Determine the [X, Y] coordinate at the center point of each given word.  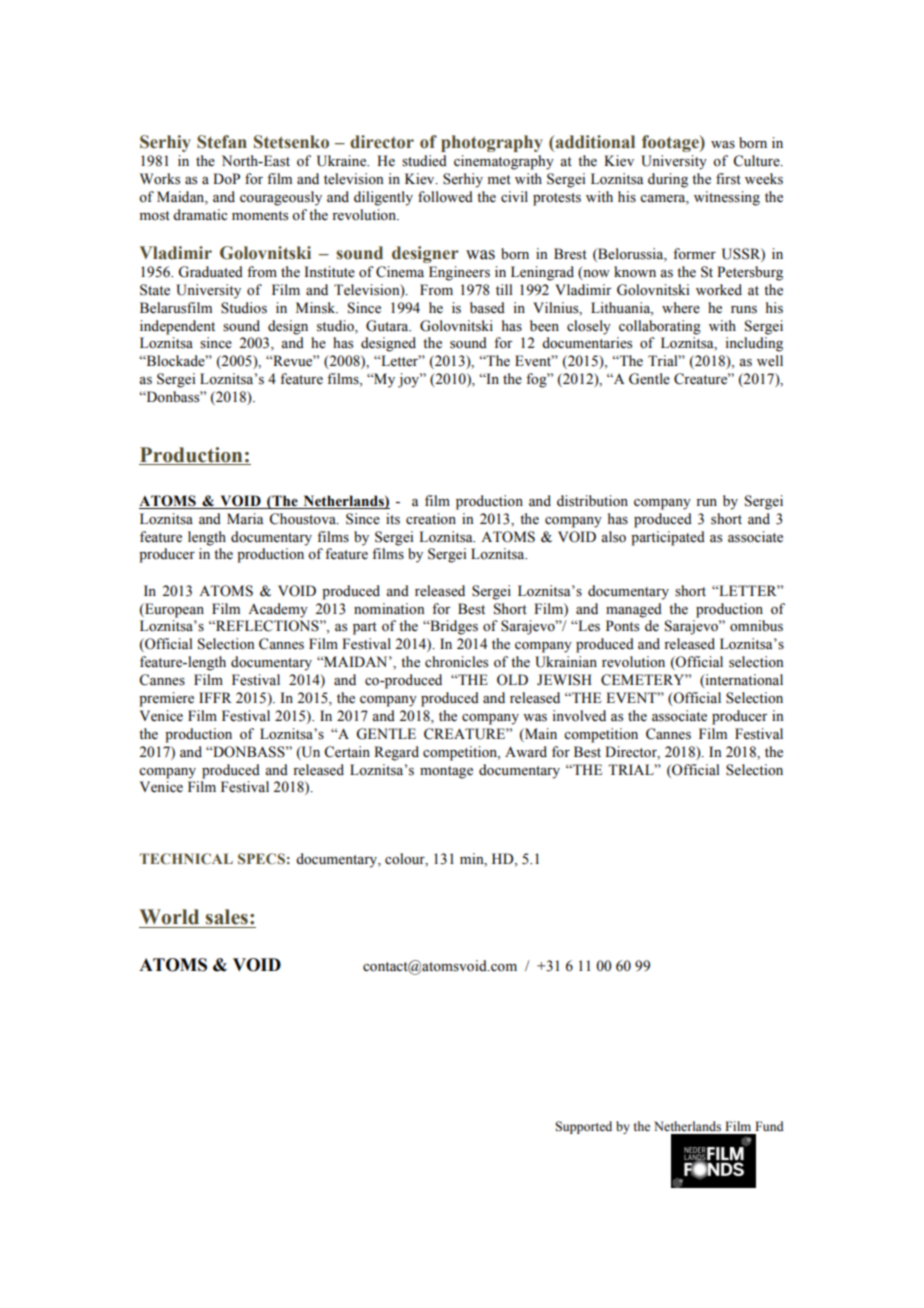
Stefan [222, 142]
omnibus [756, 626]
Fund [769, 1126]
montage [446, 772]
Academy [278, 610]
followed [445, 197]
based [487, 308]
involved [579, 716]
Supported [583, 1127]
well [770, 361]
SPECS [261, 858]
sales [227, 917]
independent [177, 327]
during [668, 180]
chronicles [456, 662]
